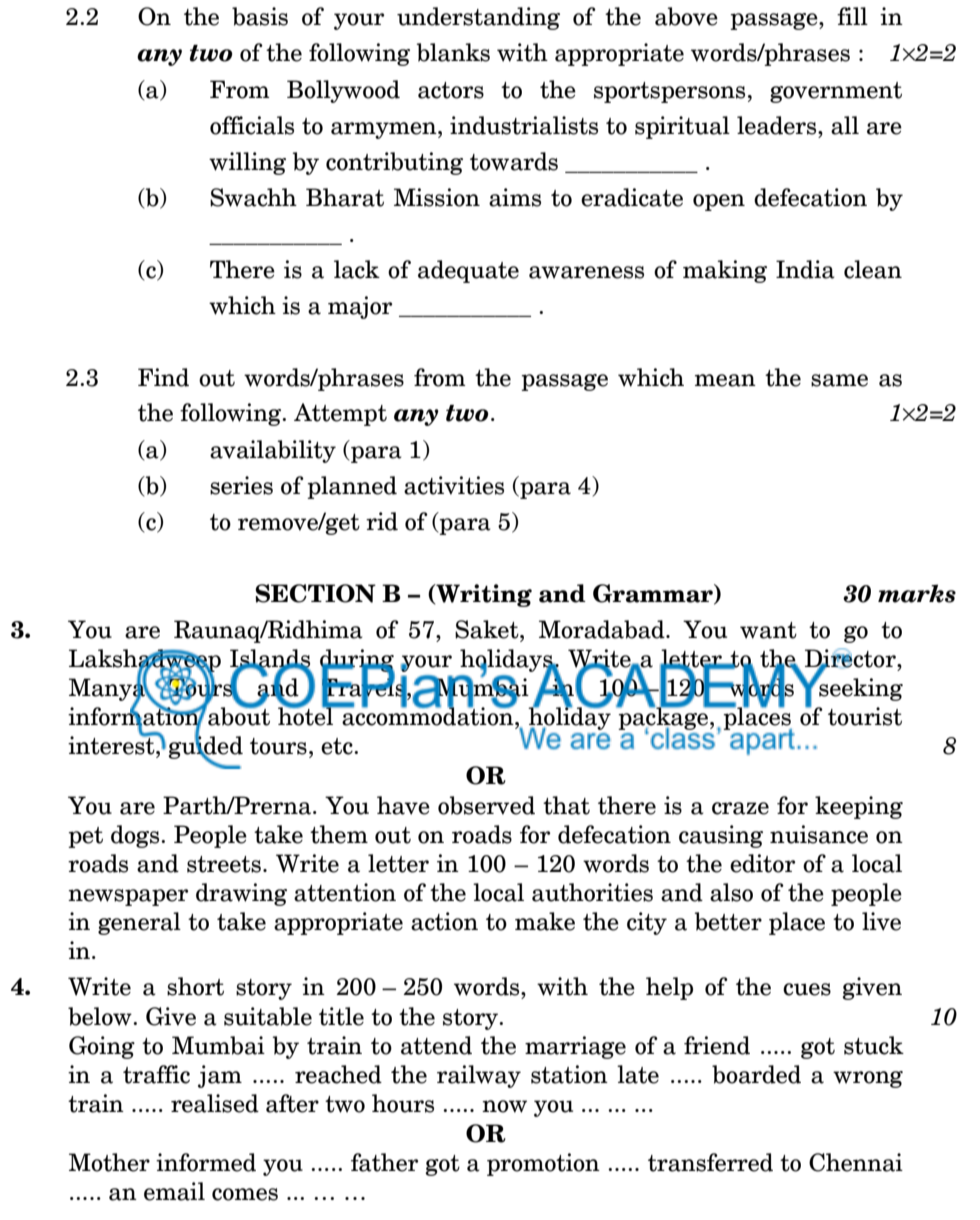  I want to click on Chennai, so click(856, 1162).
